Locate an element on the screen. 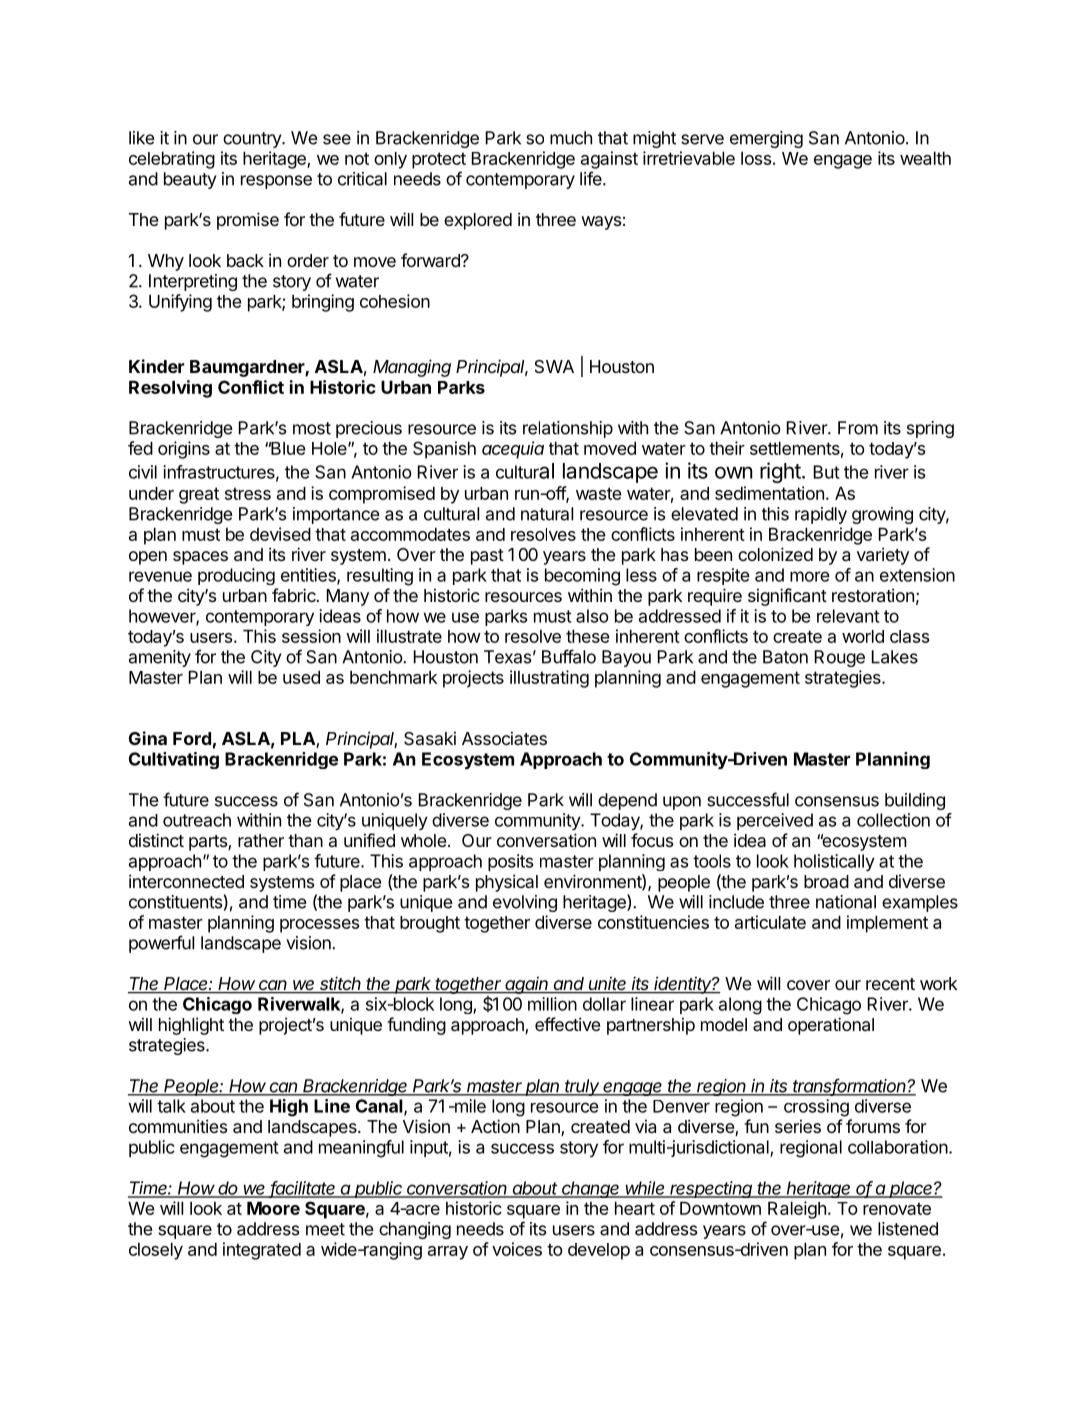 Image resolution: width=1087 pixels, height=1407 pixels. operational is located at coordinates (831, 1026).
